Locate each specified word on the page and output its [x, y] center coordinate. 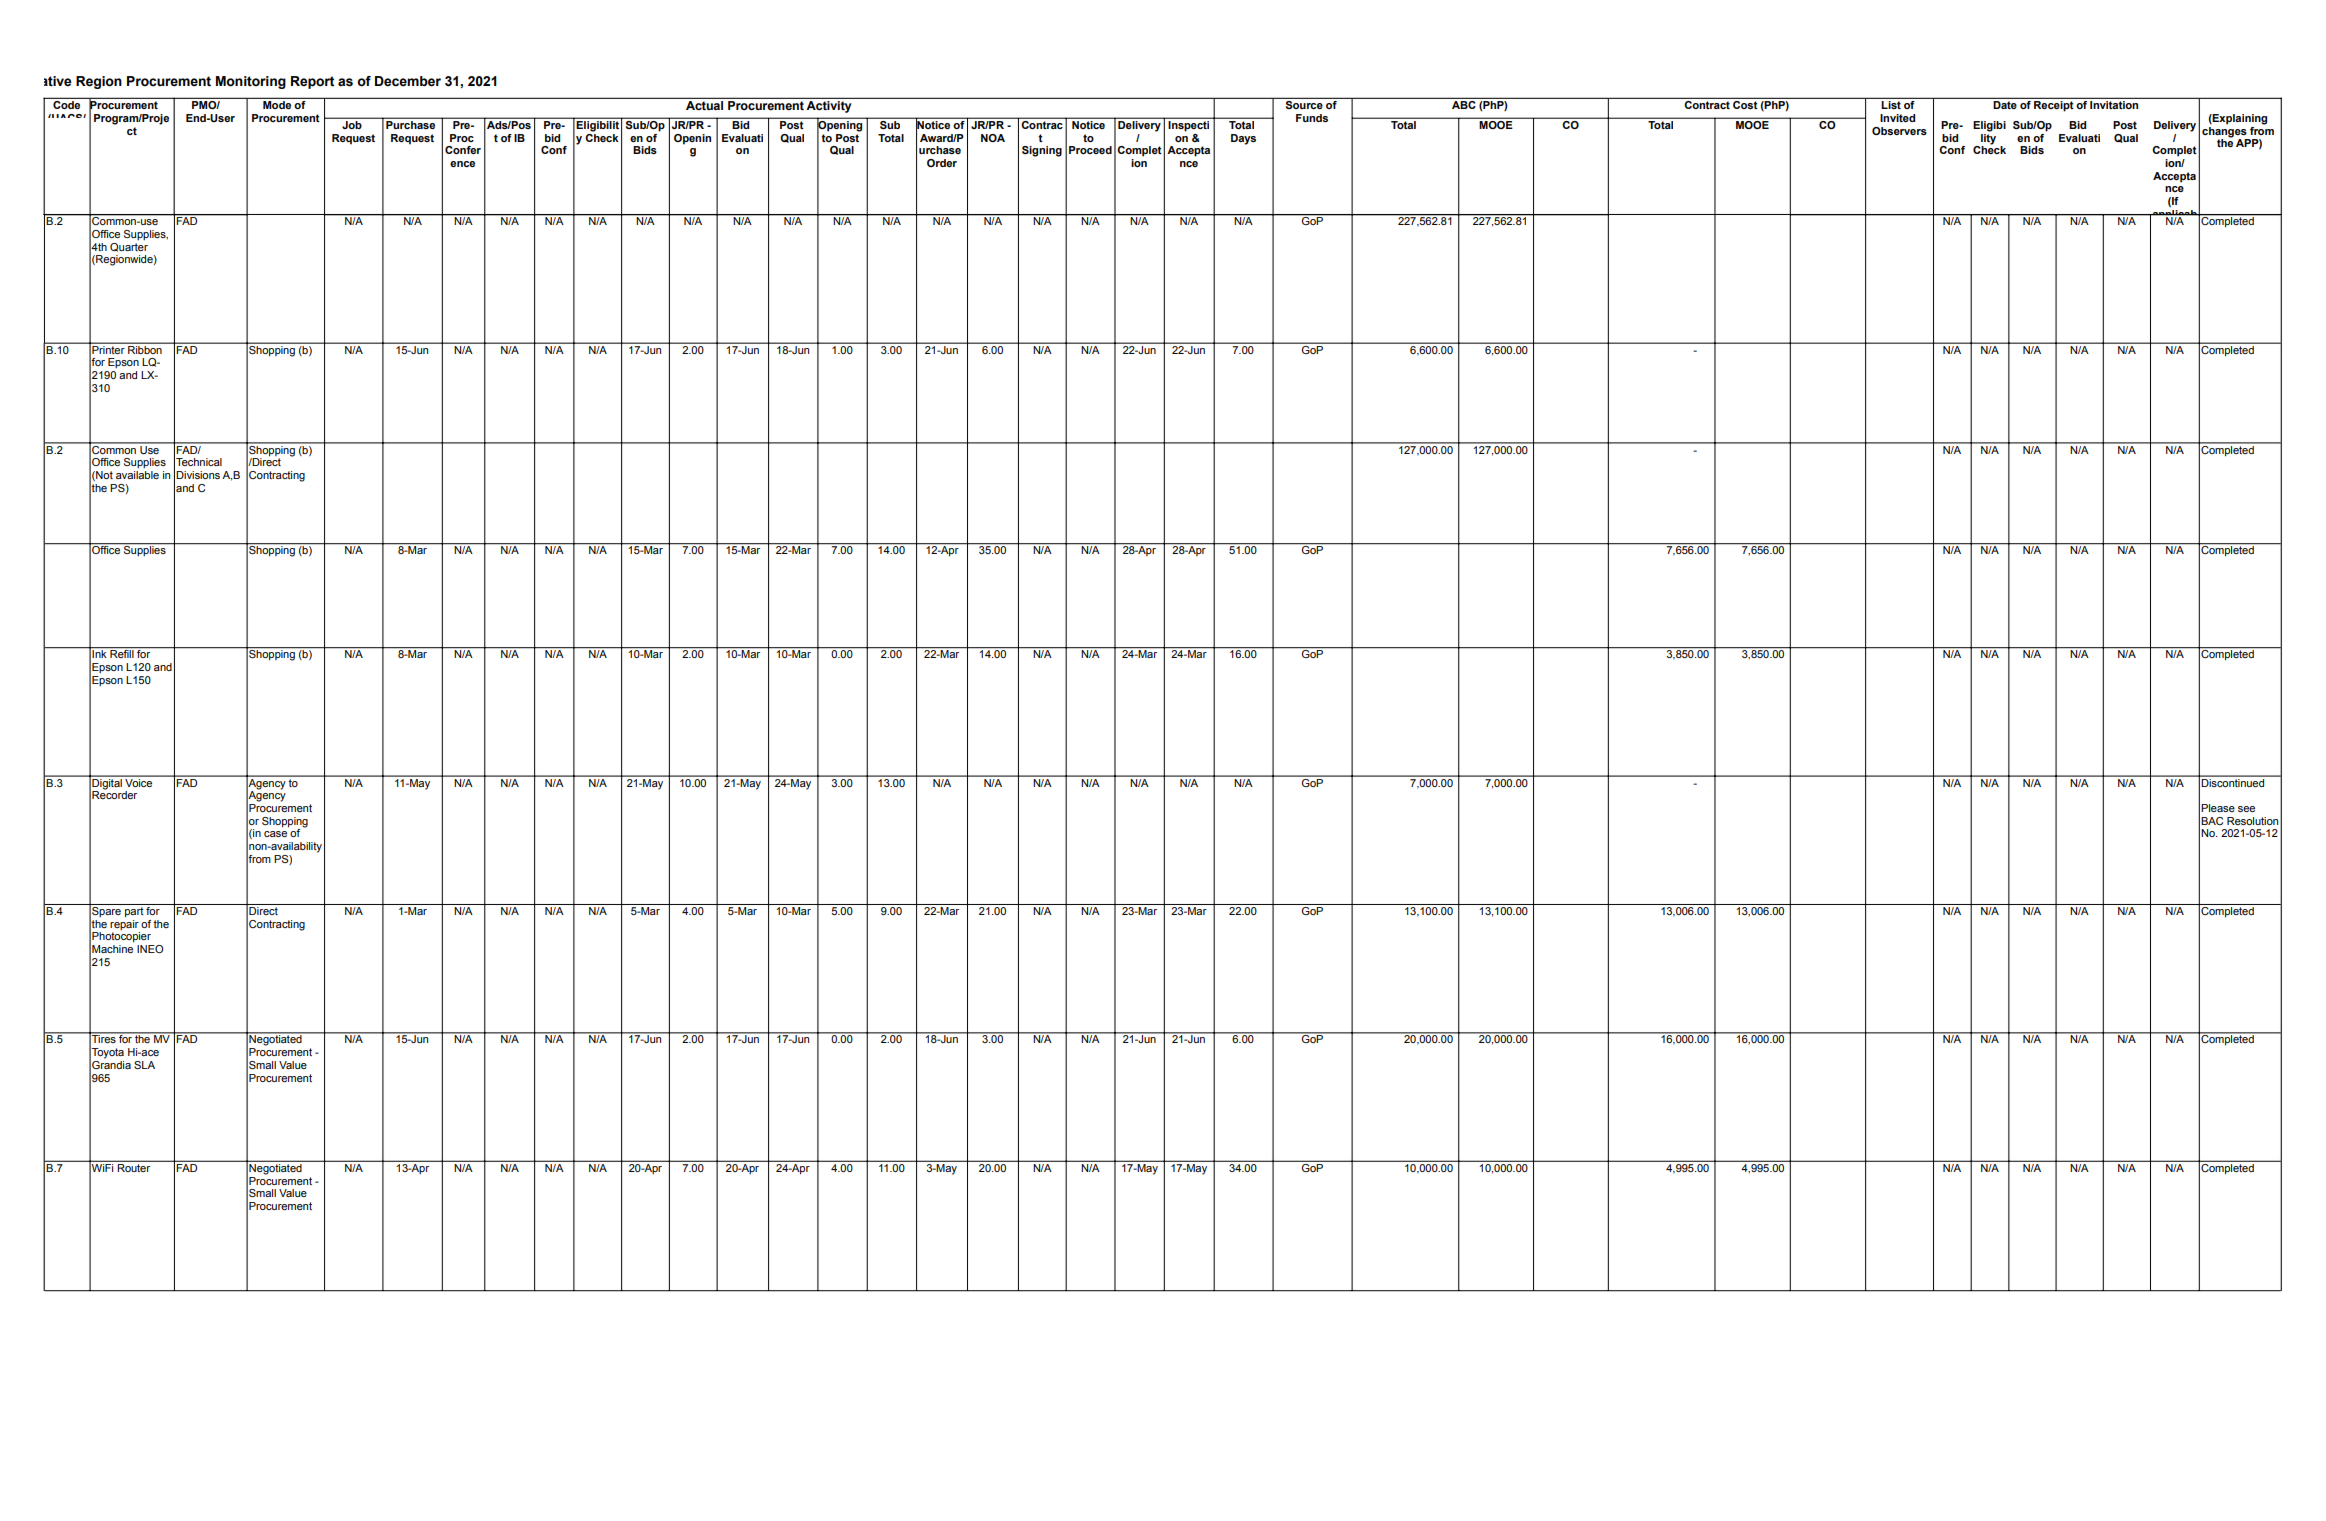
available [137, 475]
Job [352, 123]
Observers [1899, 131]
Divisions [198, 475]
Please [2218, 808]
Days [1243, 139]
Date [2005, 105]
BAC [2212, 821]
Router [134, 1166]
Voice [139, 781]
